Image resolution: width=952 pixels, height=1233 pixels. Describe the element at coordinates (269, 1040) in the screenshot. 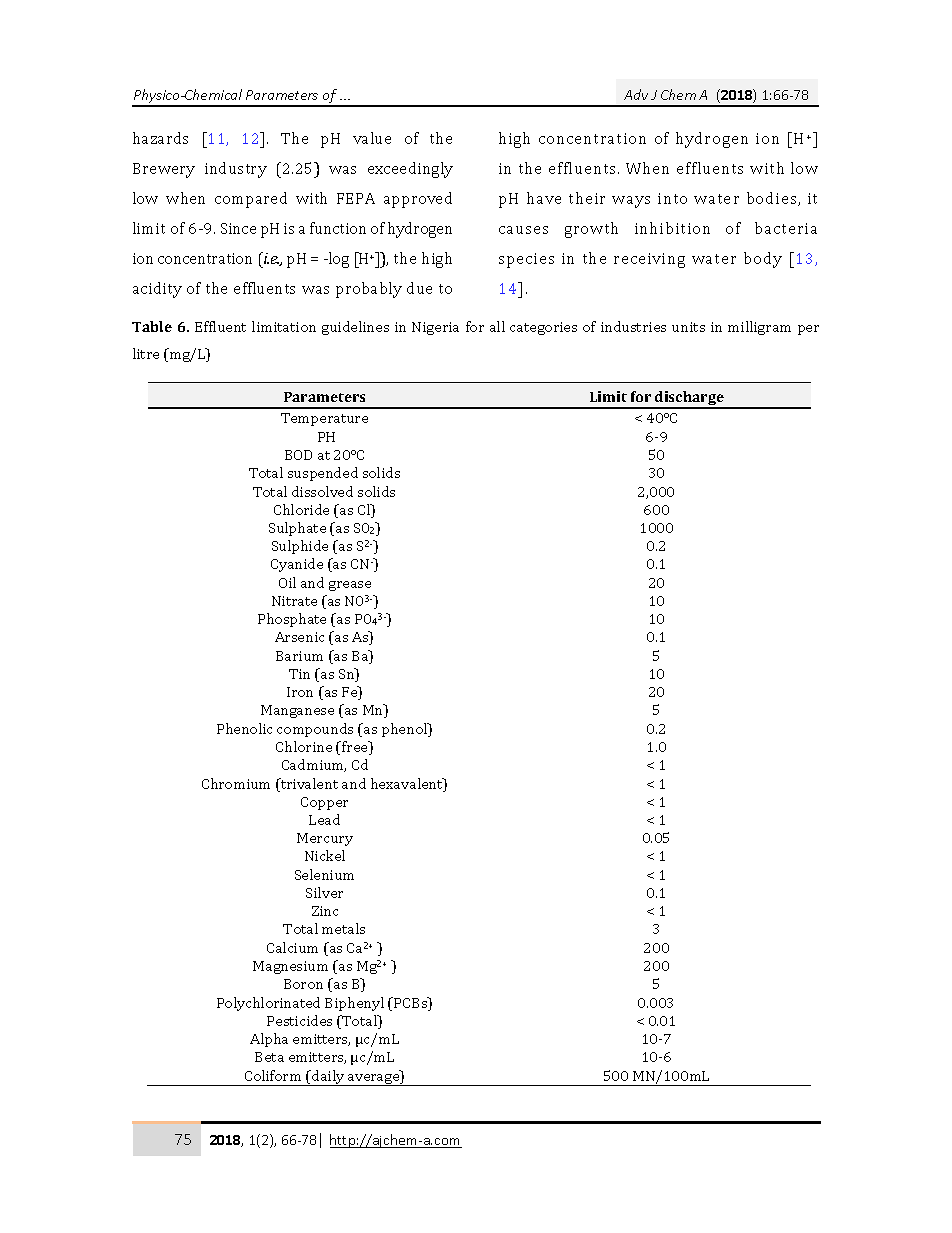

I see `Alpha` at that location.
